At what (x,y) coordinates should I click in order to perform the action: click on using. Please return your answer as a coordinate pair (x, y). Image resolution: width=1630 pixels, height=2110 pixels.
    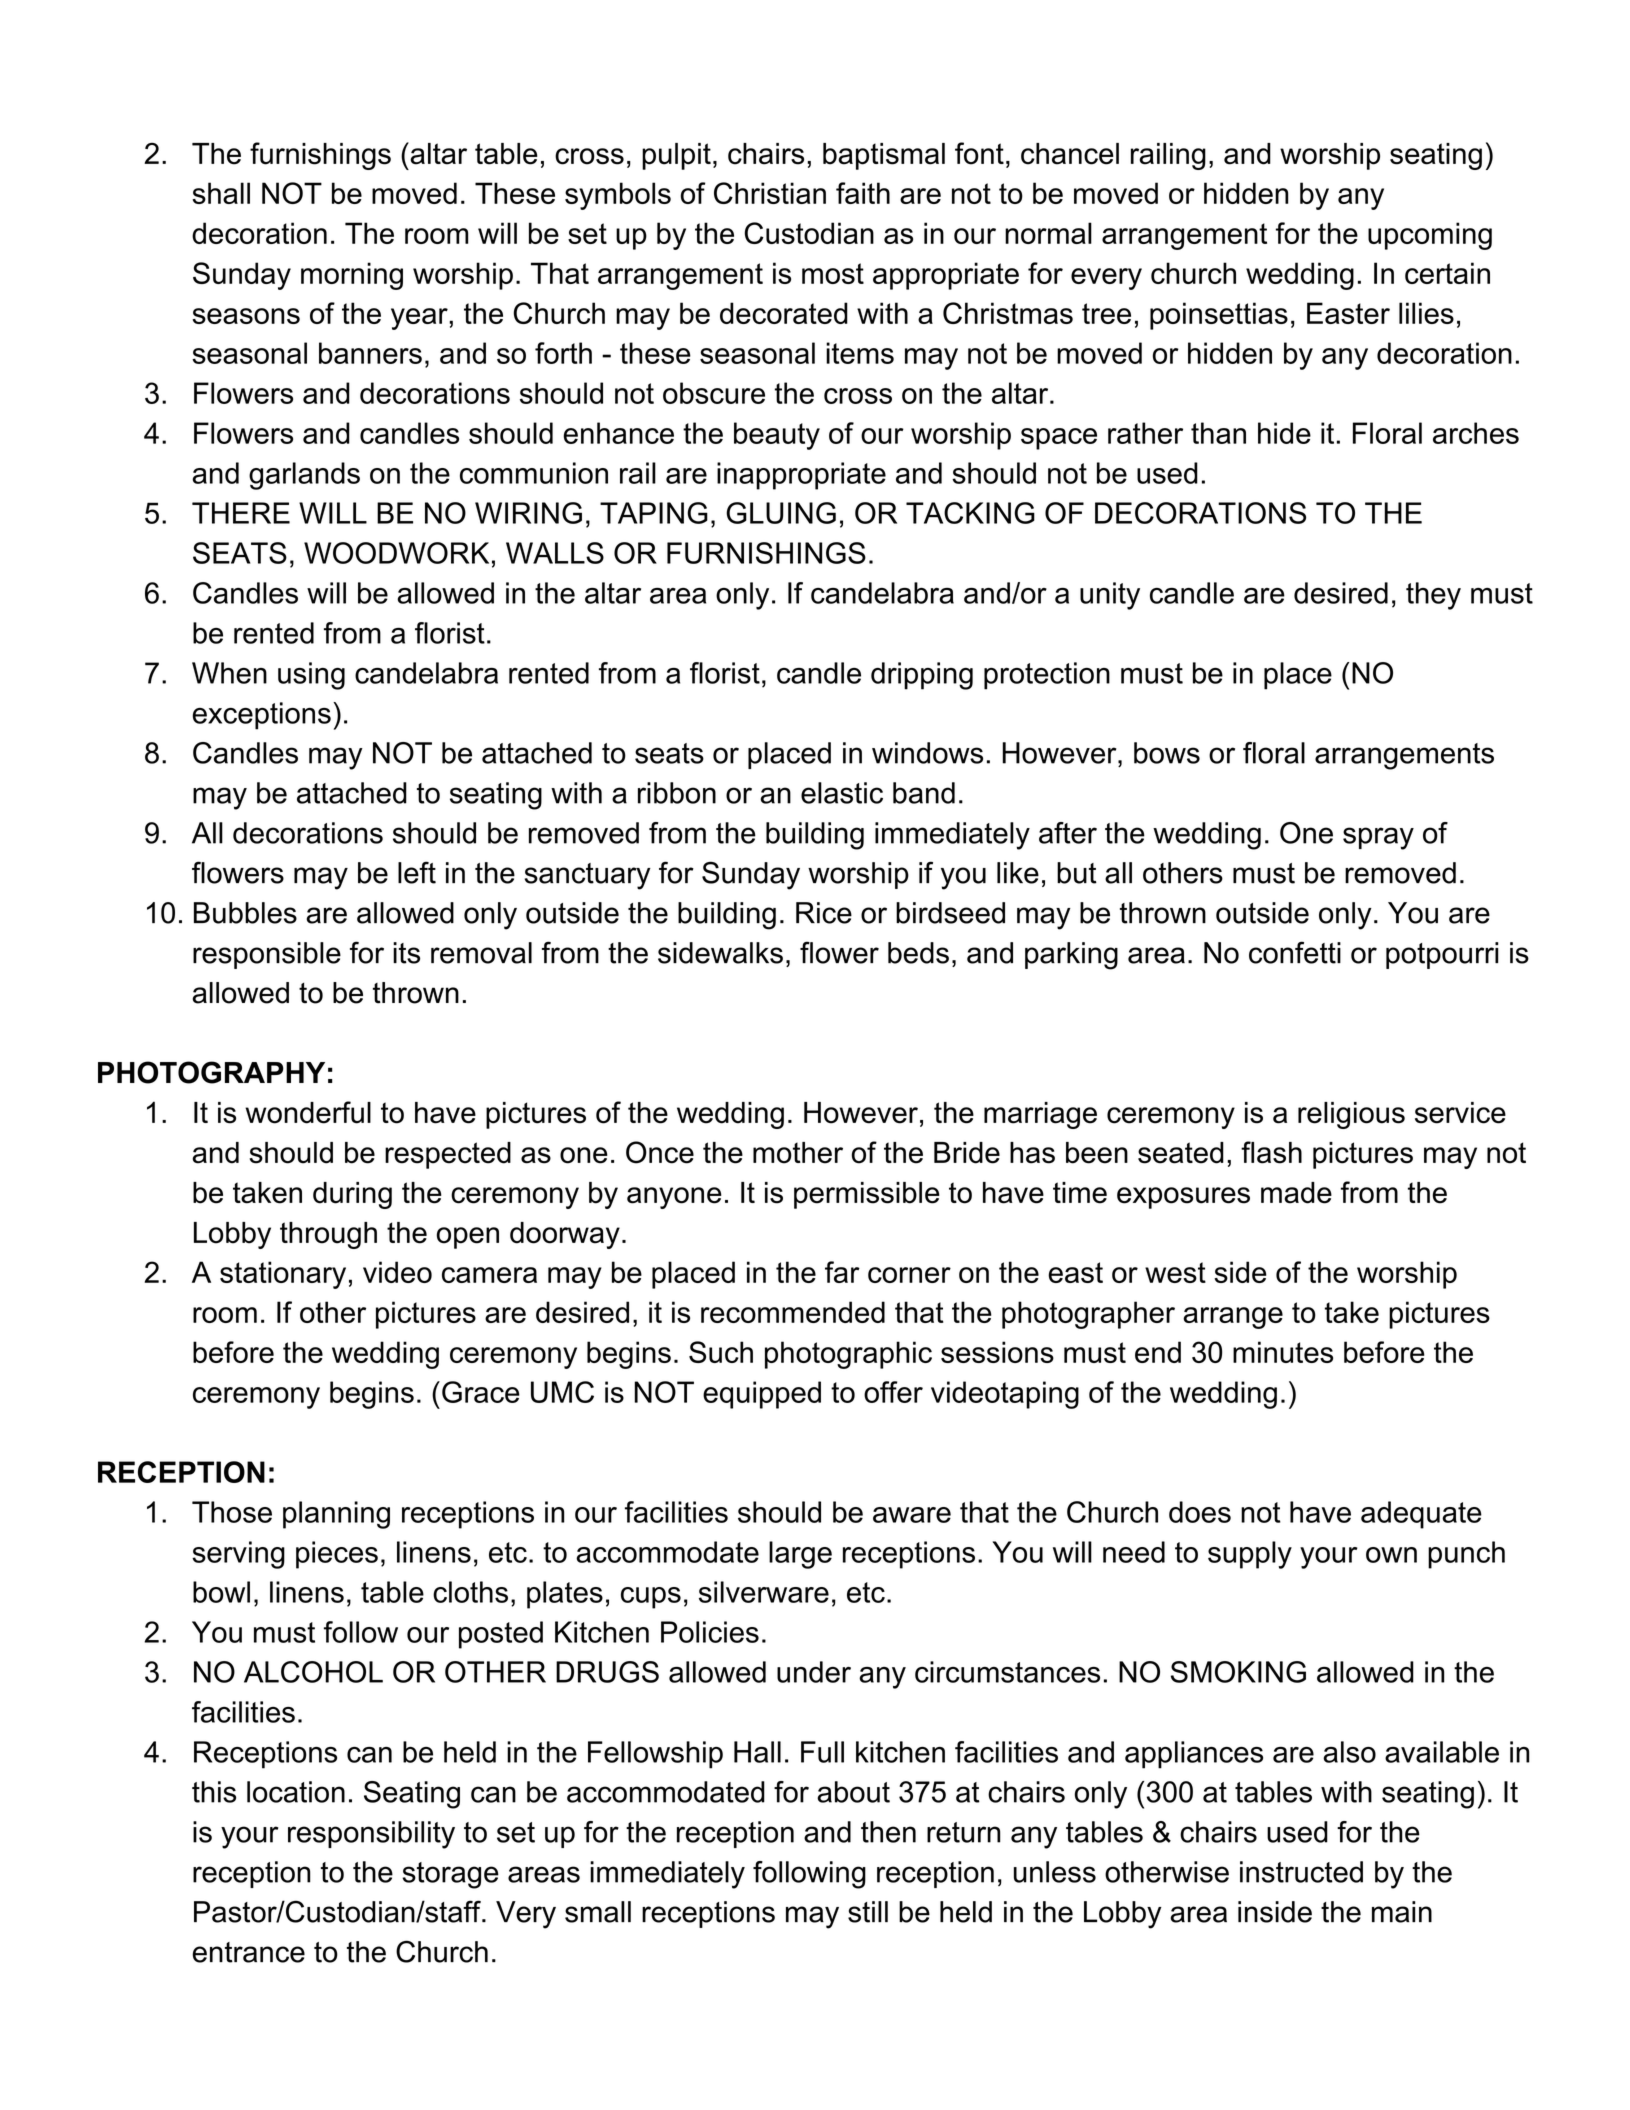
    Looking at the image, I should click on (311, 676).
